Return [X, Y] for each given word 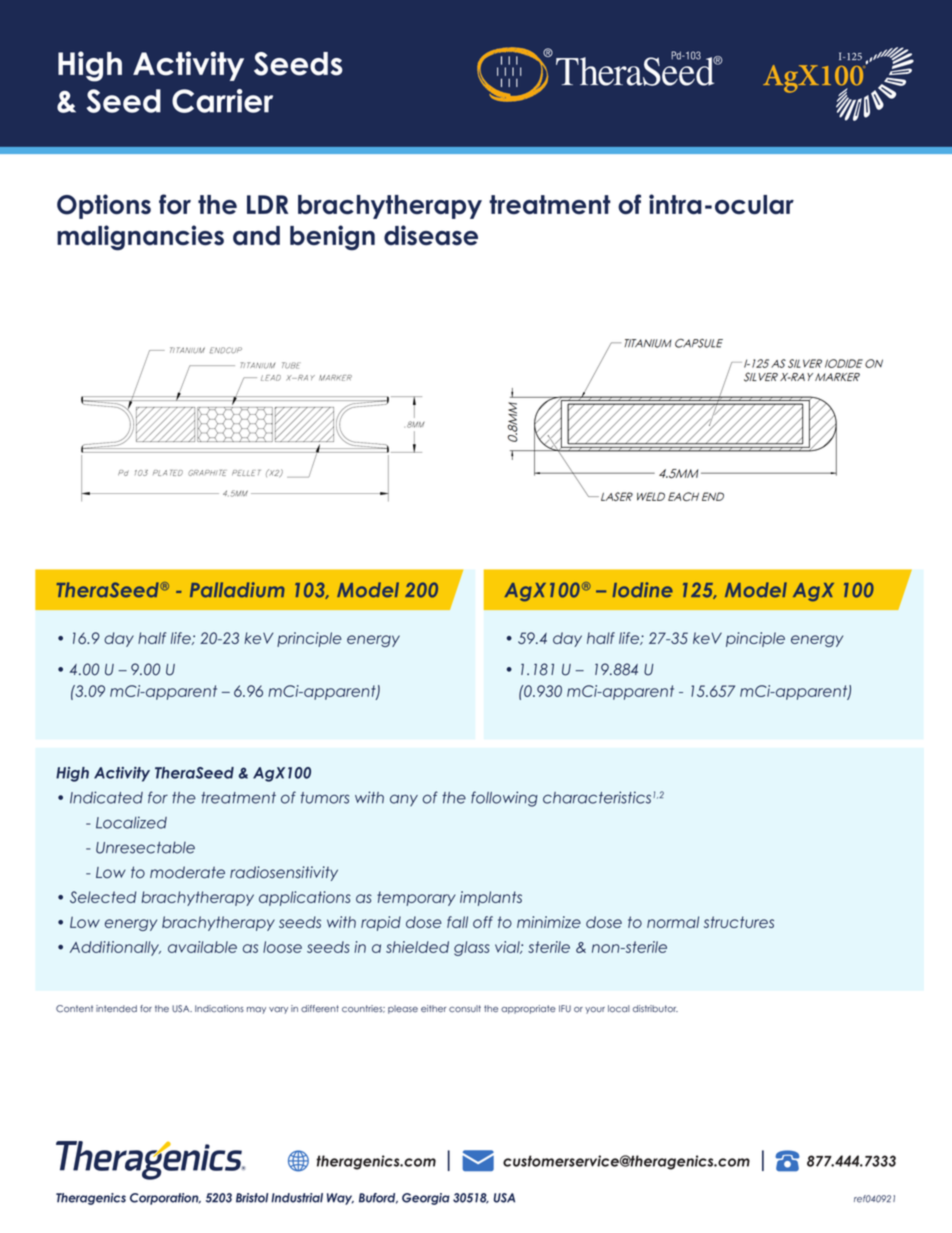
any [404, 800]
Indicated [106, 797]
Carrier [222, 101]
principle [309, 639]
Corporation [165, 1199]
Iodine [642, 590]
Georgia [426, 1199]
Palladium [237, 590]
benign [332, 238]
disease [431, 235]
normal [673, 922]
